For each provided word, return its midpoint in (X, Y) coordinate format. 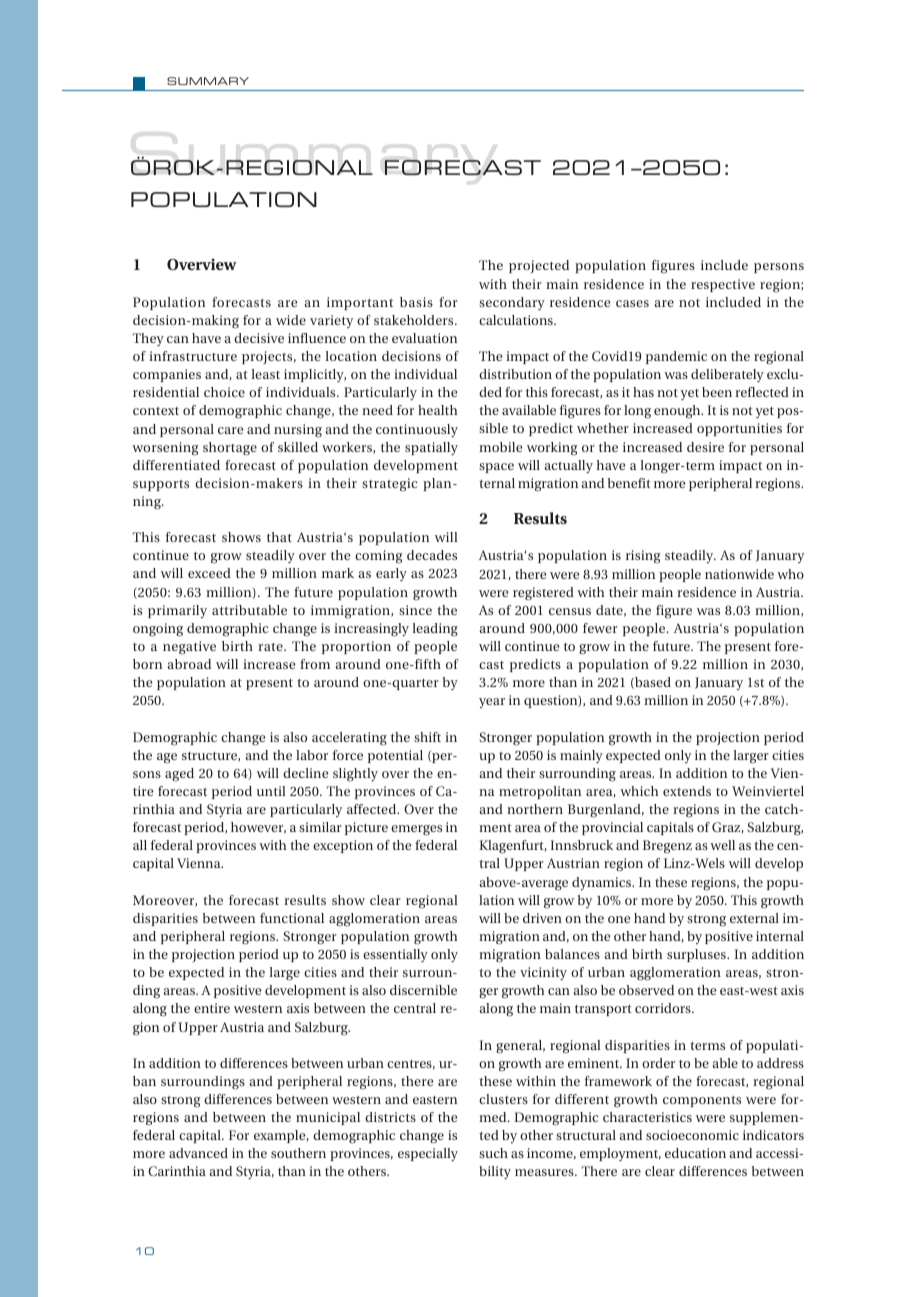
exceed (209, 573)
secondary (512, 304)
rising (643, 557)
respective (723, 285)
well (722, 845)
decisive (259, 338)
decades (432, 555)
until (271, 791)
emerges (416, 830)
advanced (198, 1153)
